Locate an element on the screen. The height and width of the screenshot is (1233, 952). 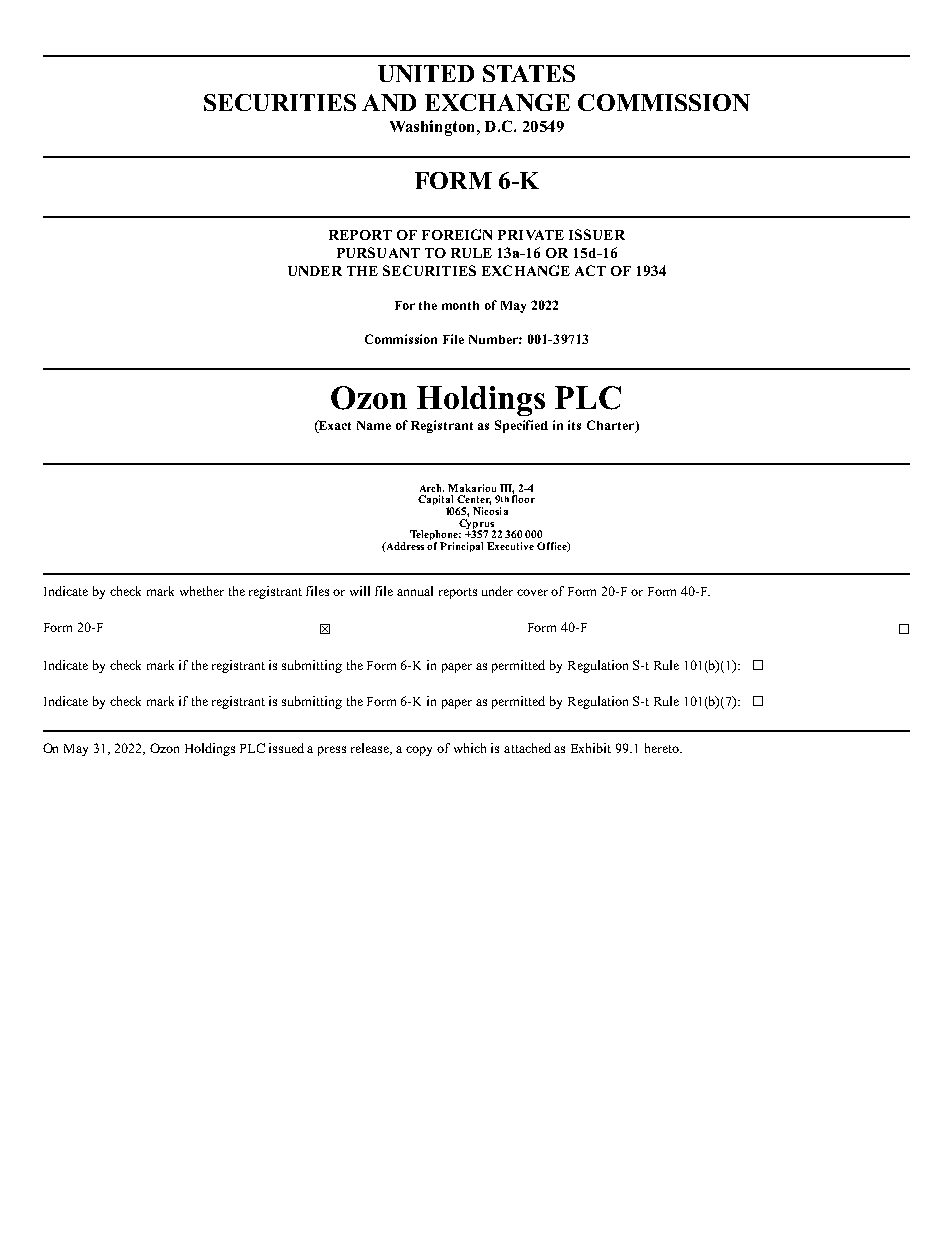
annual is located at coordinates (415, 591).
